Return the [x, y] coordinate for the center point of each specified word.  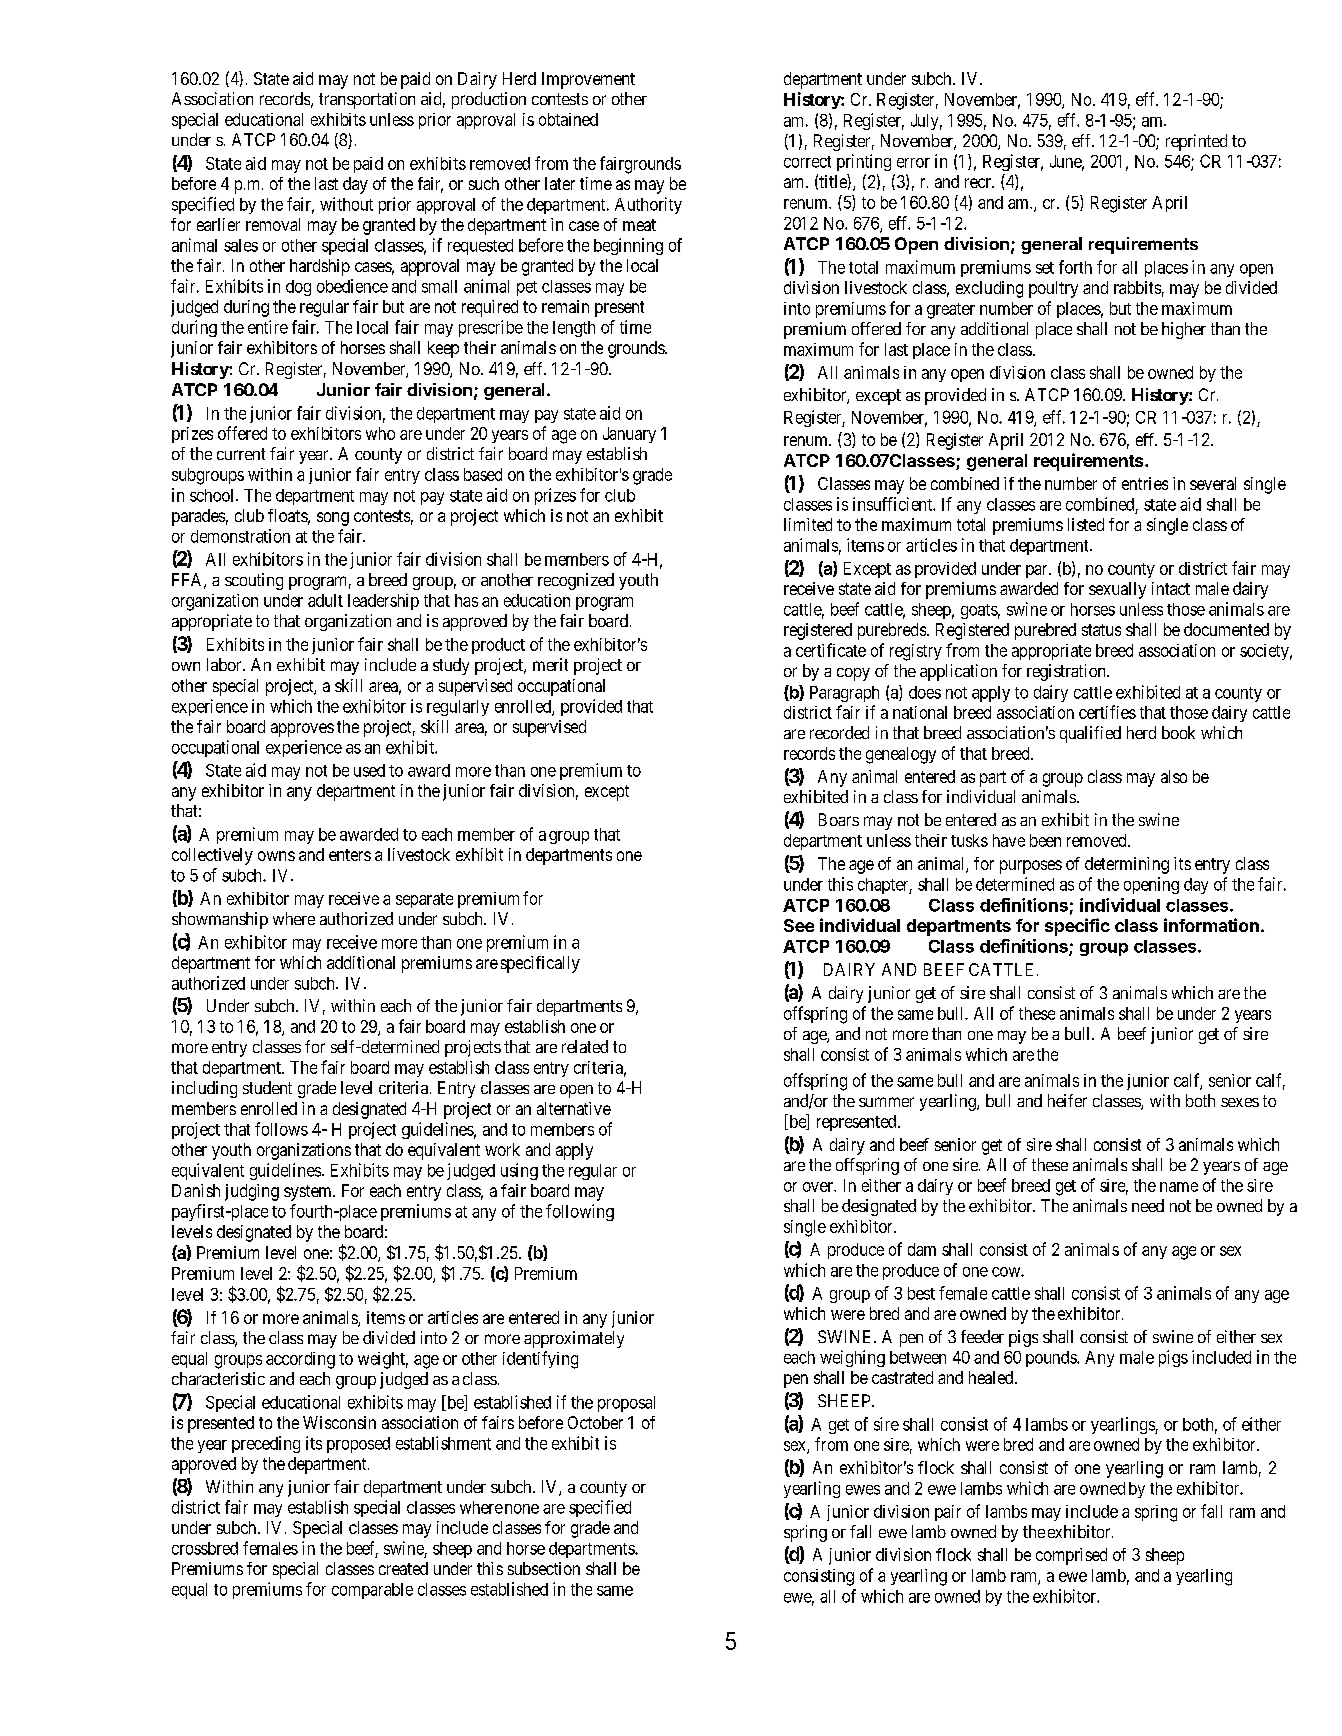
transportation [367, 100]
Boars [839, 819]
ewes [863, 1490]
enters [350, 855]
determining [1127, 865]
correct [807, 162]
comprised [1071, 1556]
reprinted [1196, 142]
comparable [372, 1591]
